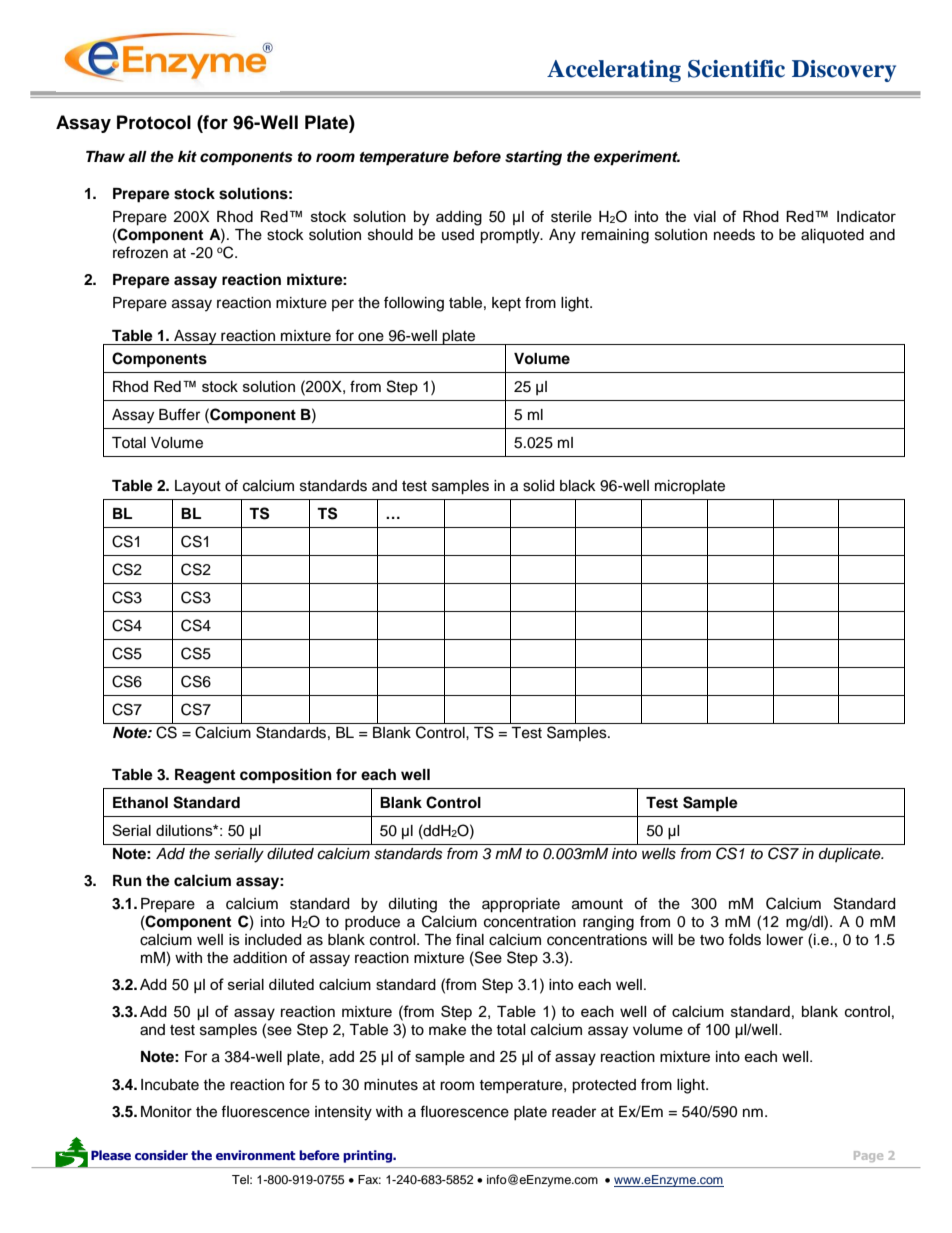 This screenshot has width=952, height=1233. Describe the element at coordinates (736, 69) in the screenshot. I see `Scientific` at that location.
